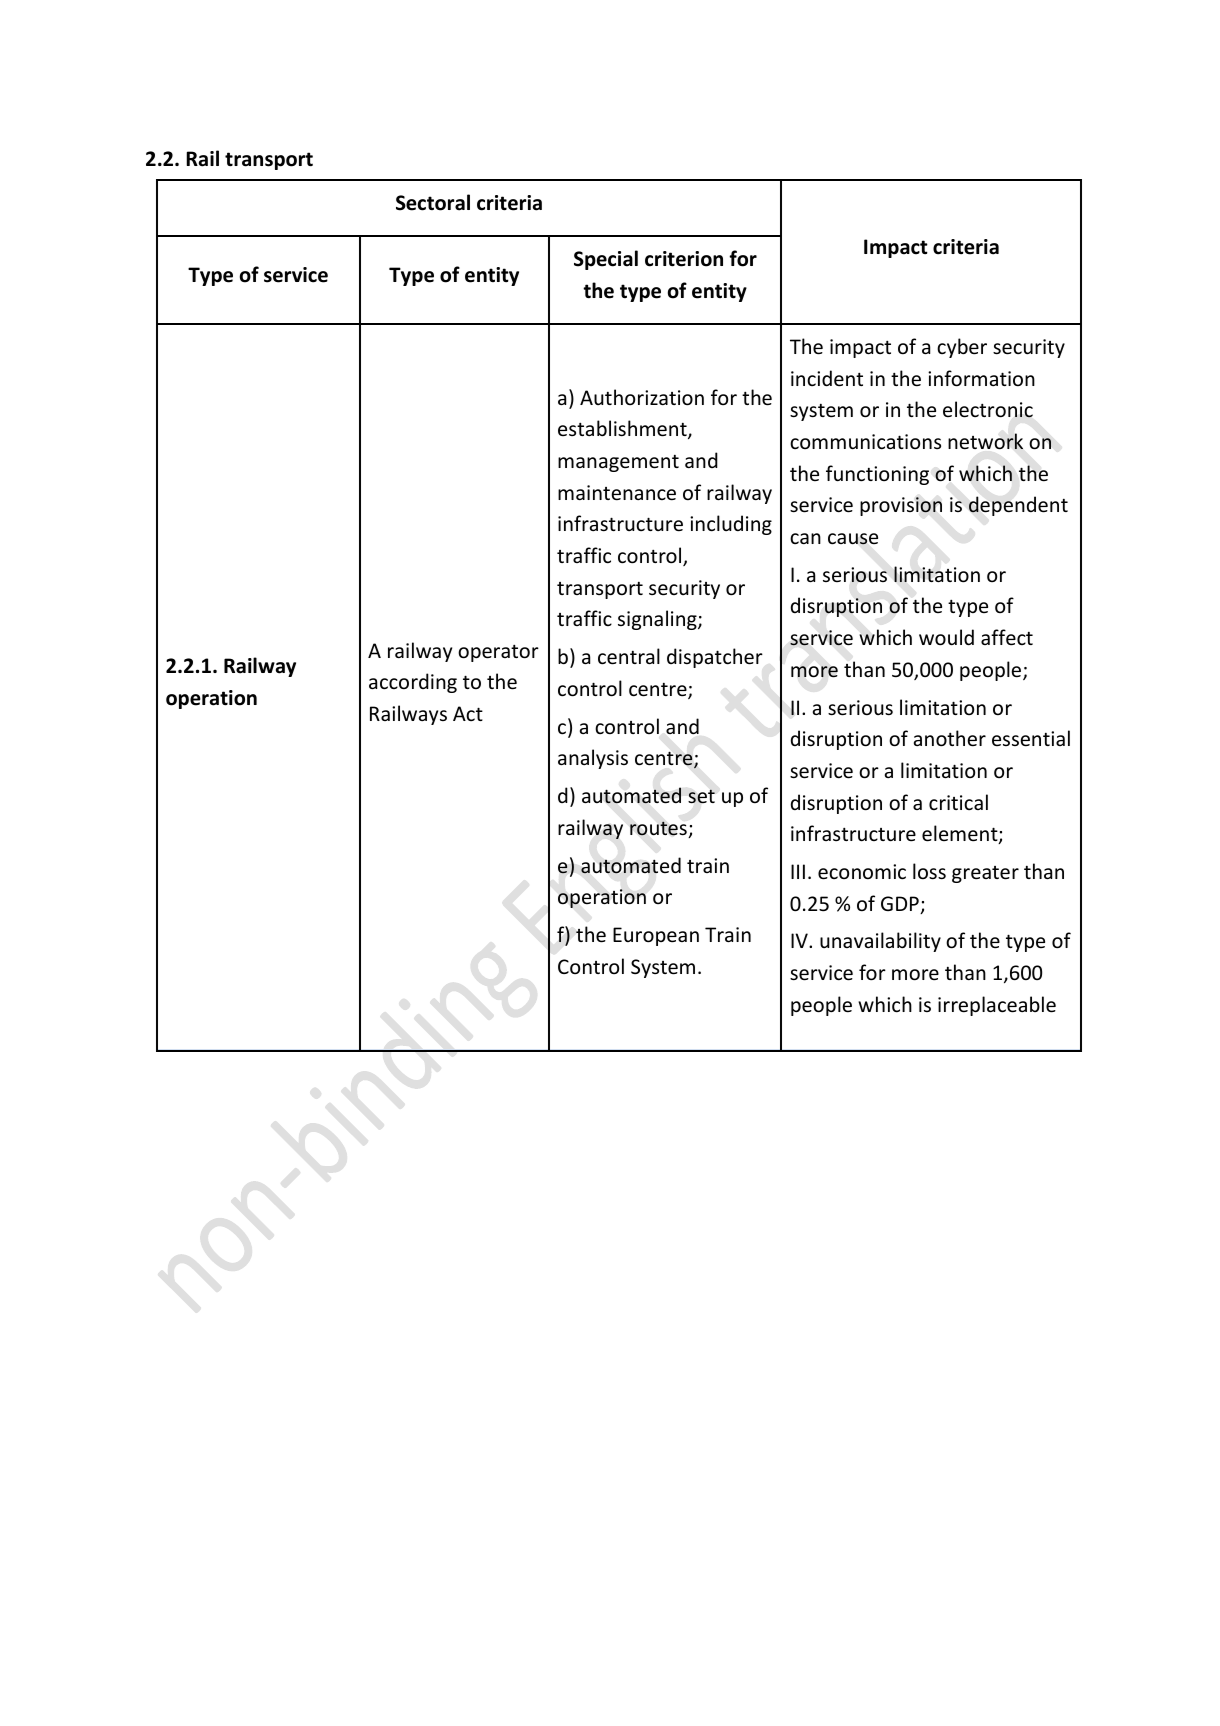 The height and width of the document is (1726, 1220). What do you see at coordinates (988, 409) in the document?
I see `electronic` at bounding box center [988, 409].
